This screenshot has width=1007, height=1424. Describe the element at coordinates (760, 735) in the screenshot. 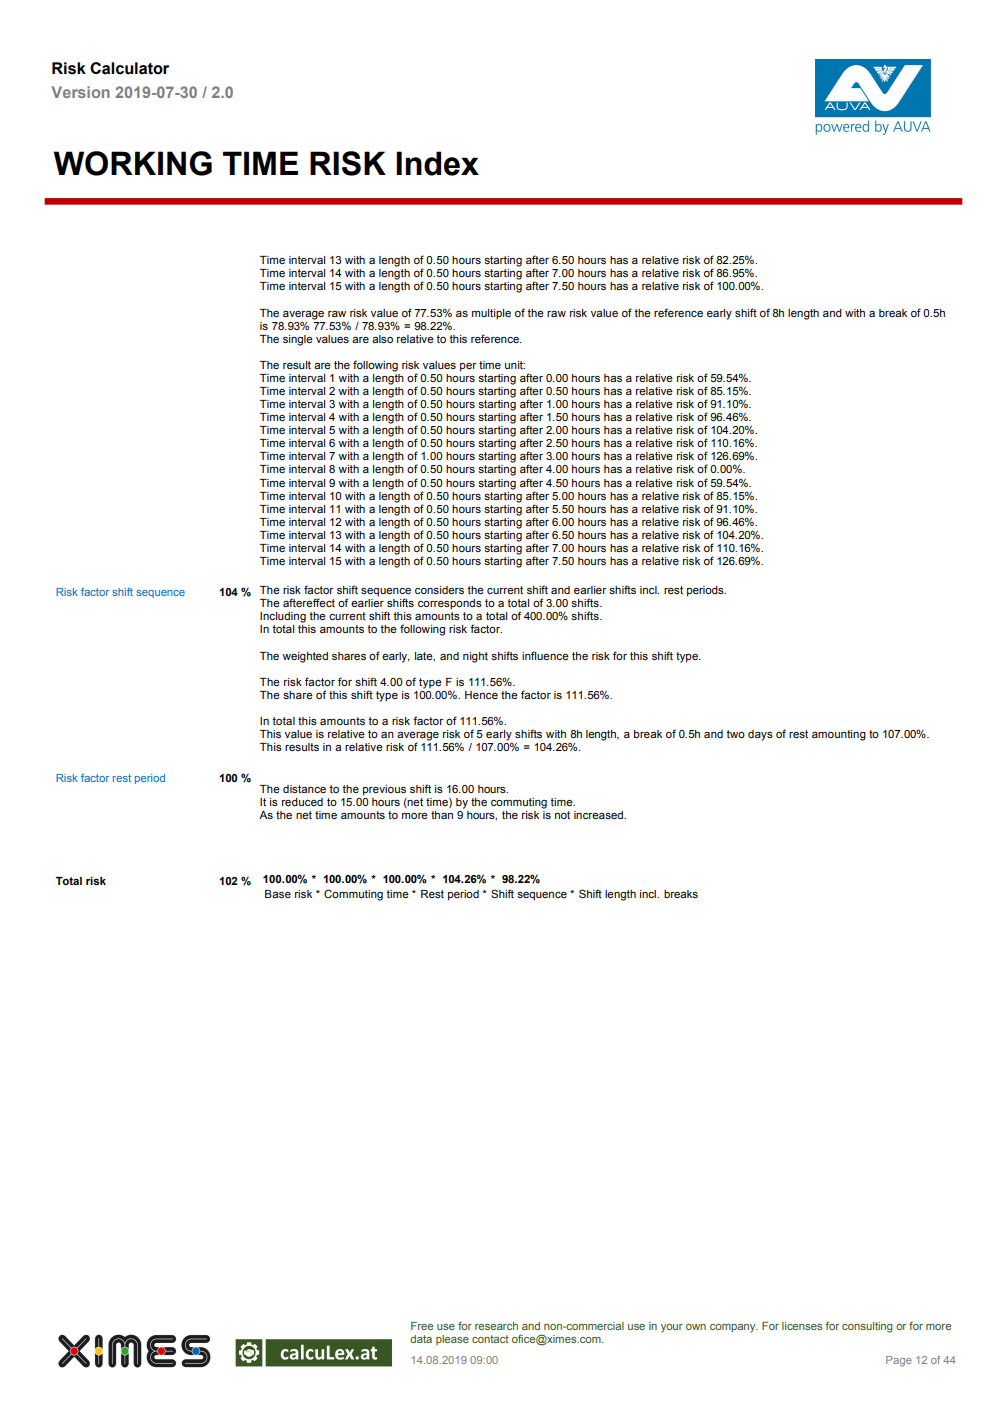

I see `days` at that location.
